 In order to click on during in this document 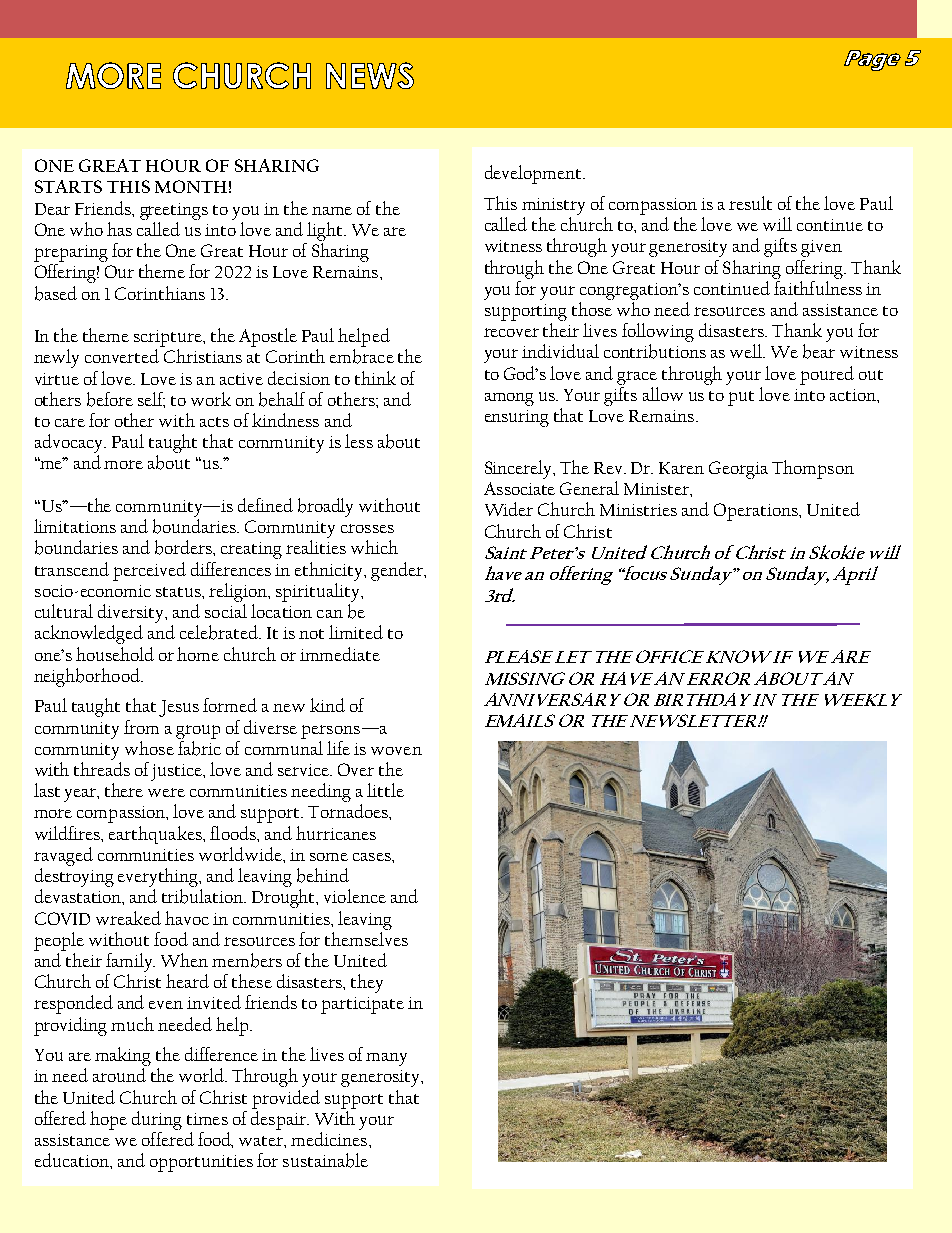, I will do `click(157, 1120)`.
